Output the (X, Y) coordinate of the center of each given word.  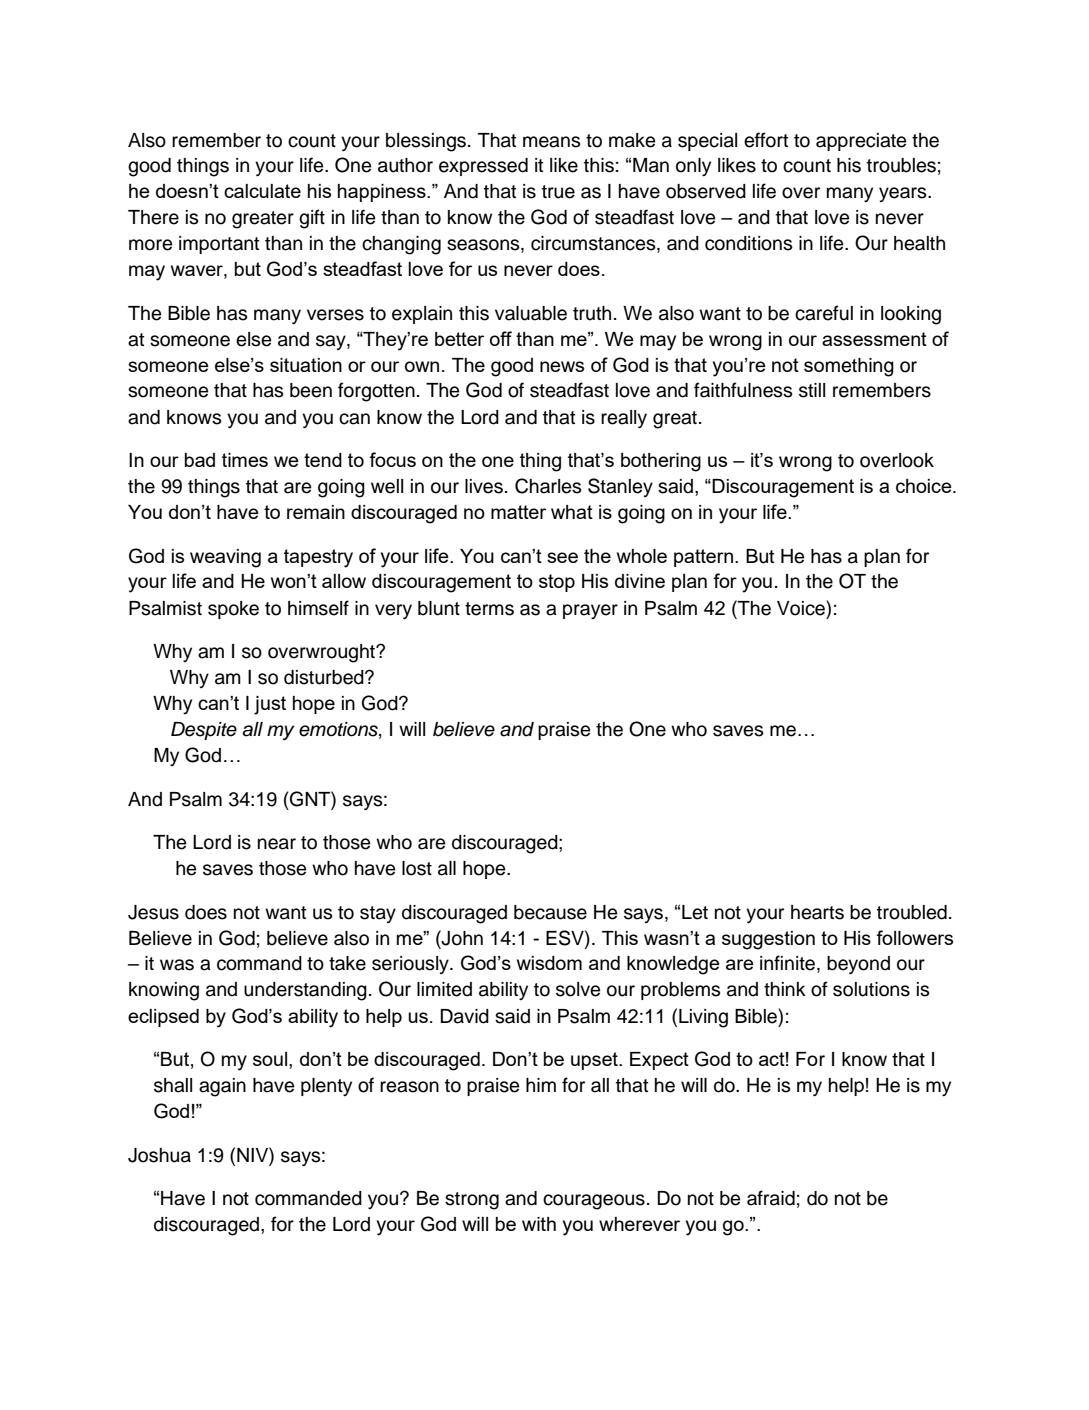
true (558, 192)
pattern (703, 558)
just (270, 705)
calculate (262, 191)
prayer (590, 611)
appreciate (861, 142)
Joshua (159, 1155)
